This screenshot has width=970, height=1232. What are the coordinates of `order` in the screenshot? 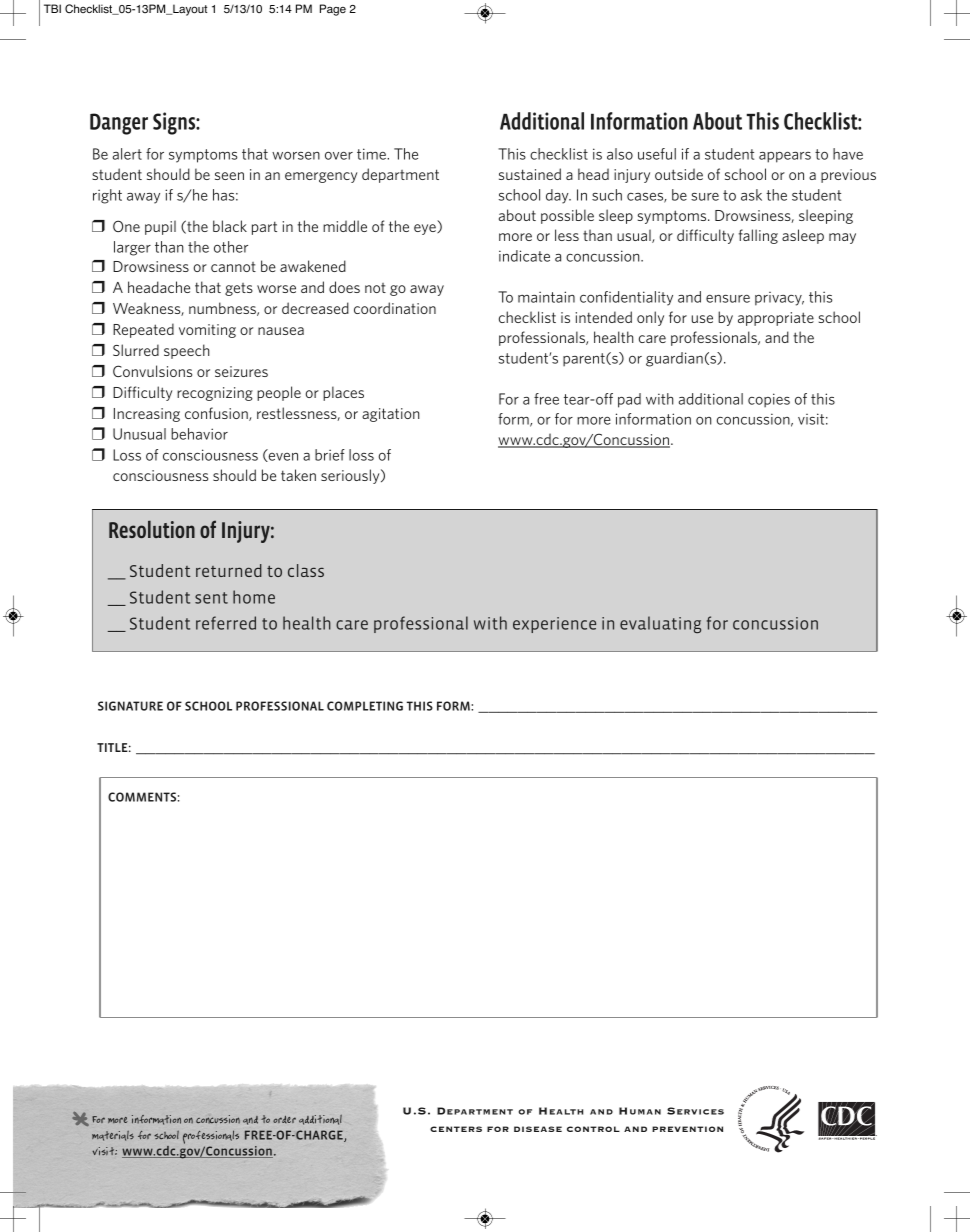 It's located at (284, 1119).
